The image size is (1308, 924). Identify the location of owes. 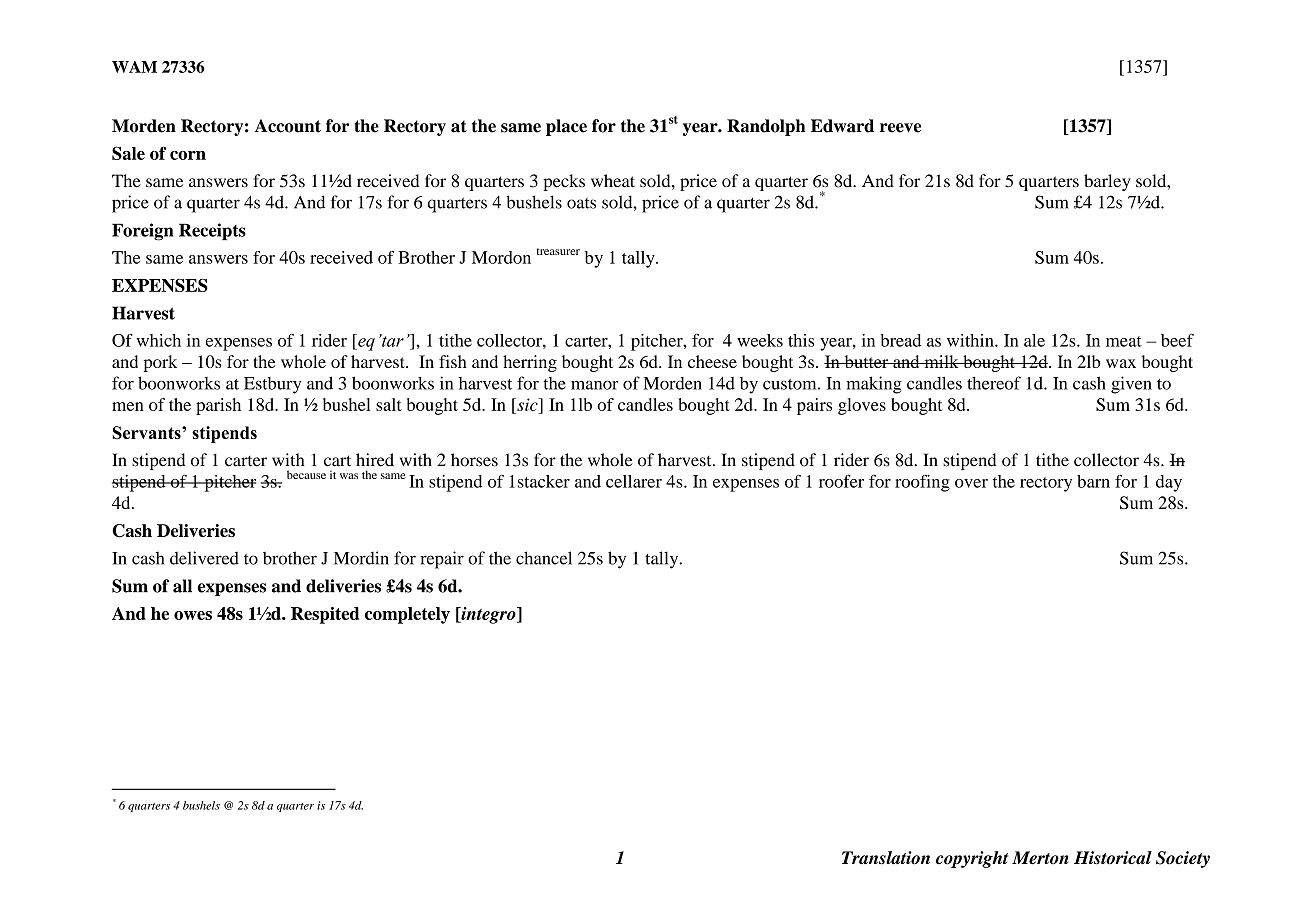
(193, 615).
